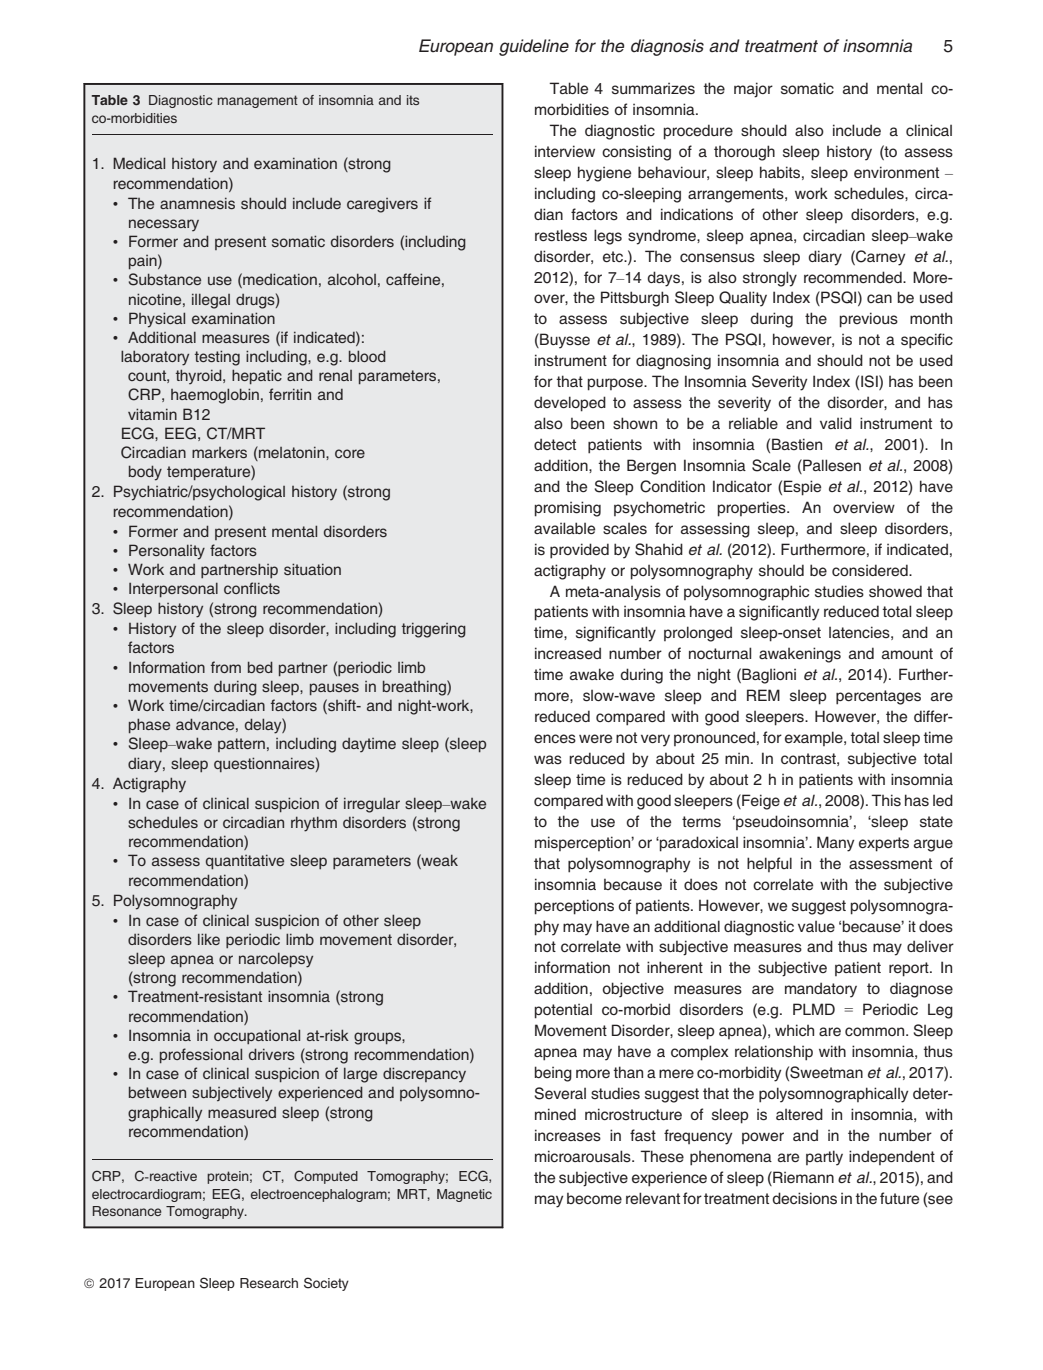  What do you see at coordinates (534, 47) in the screenshot?
I see `guideline` at bounding box center [534, 47].
